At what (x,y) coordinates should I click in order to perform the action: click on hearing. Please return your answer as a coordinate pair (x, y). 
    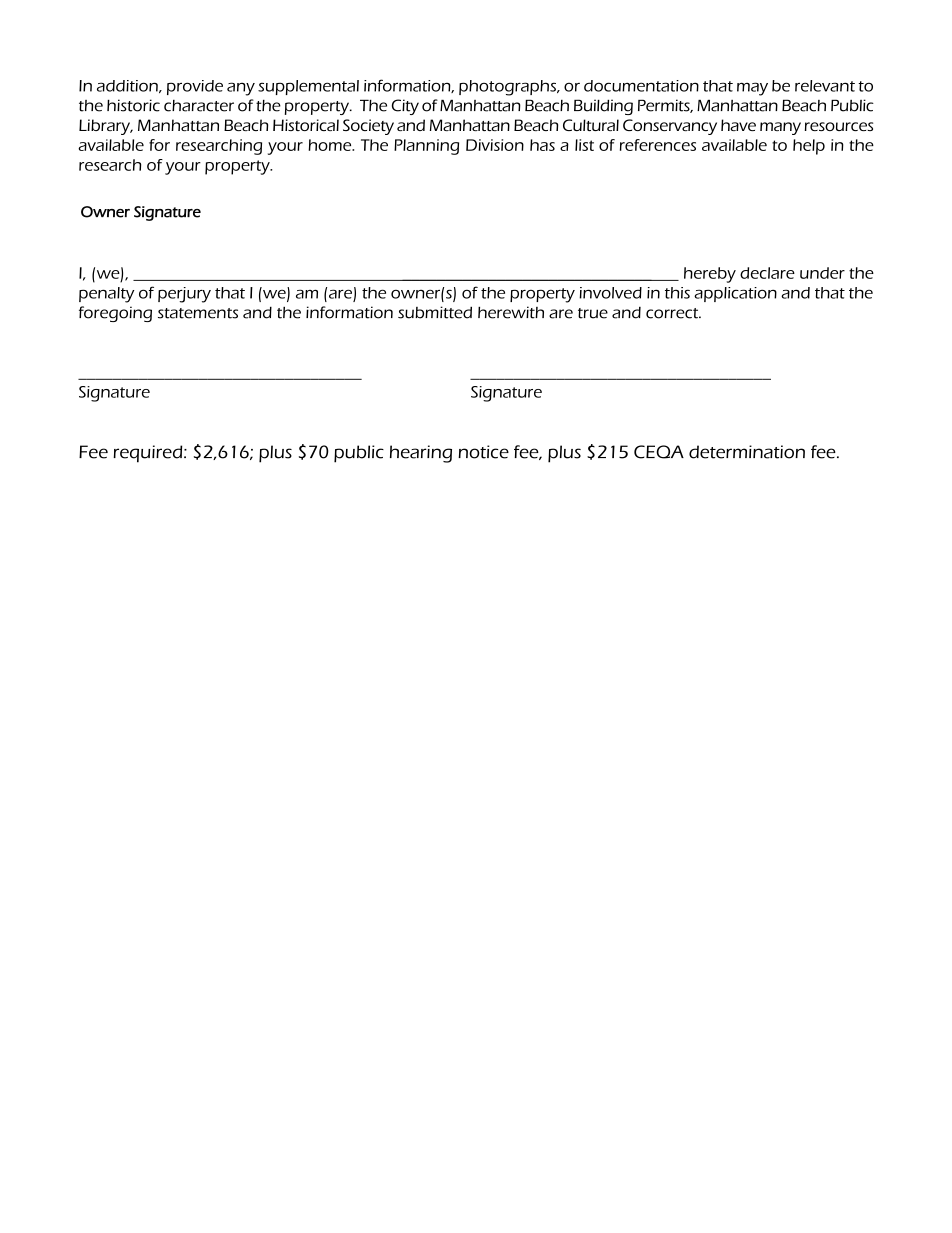
    Looking at the image, I should click on (421, 454).
